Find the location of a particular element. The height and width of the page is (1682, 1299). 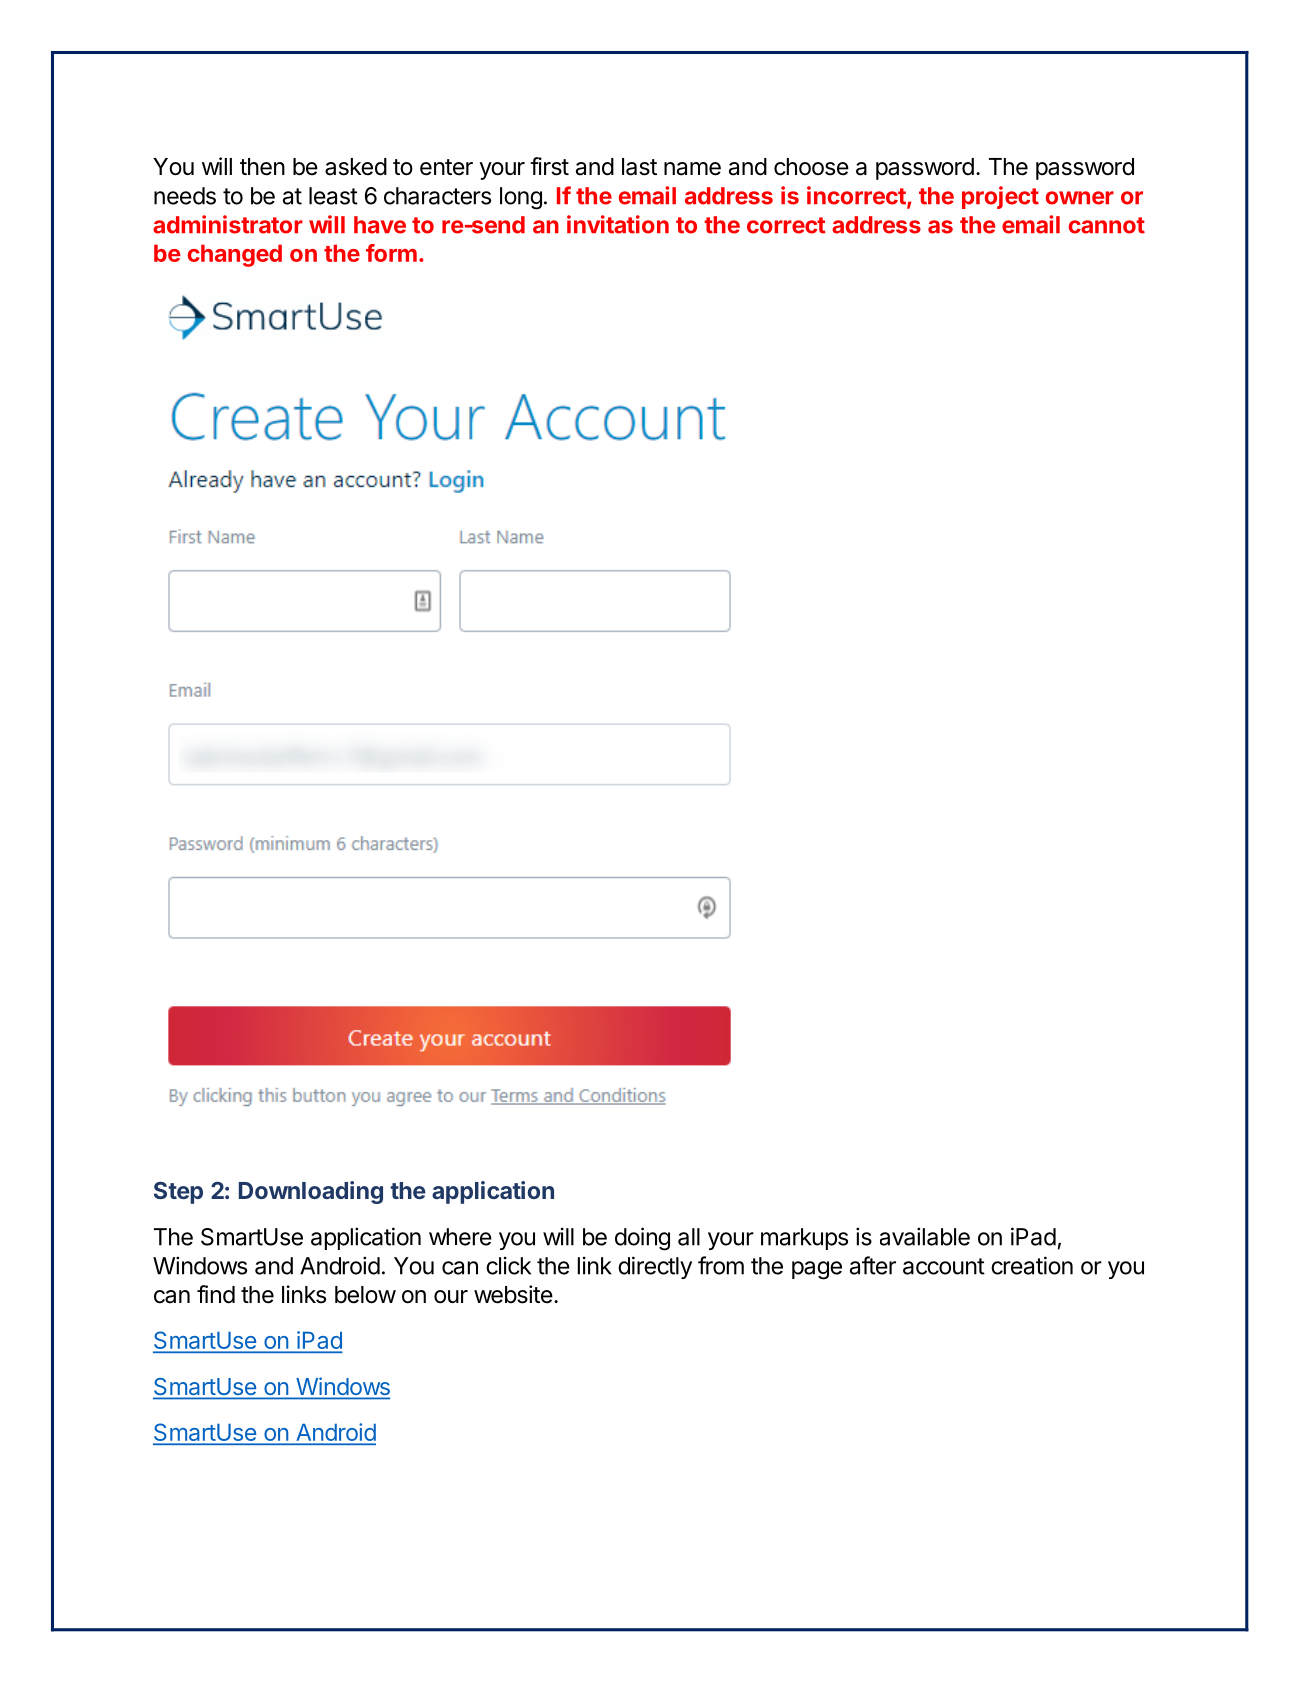

Downloading is located at coordinates (311, 1192).
